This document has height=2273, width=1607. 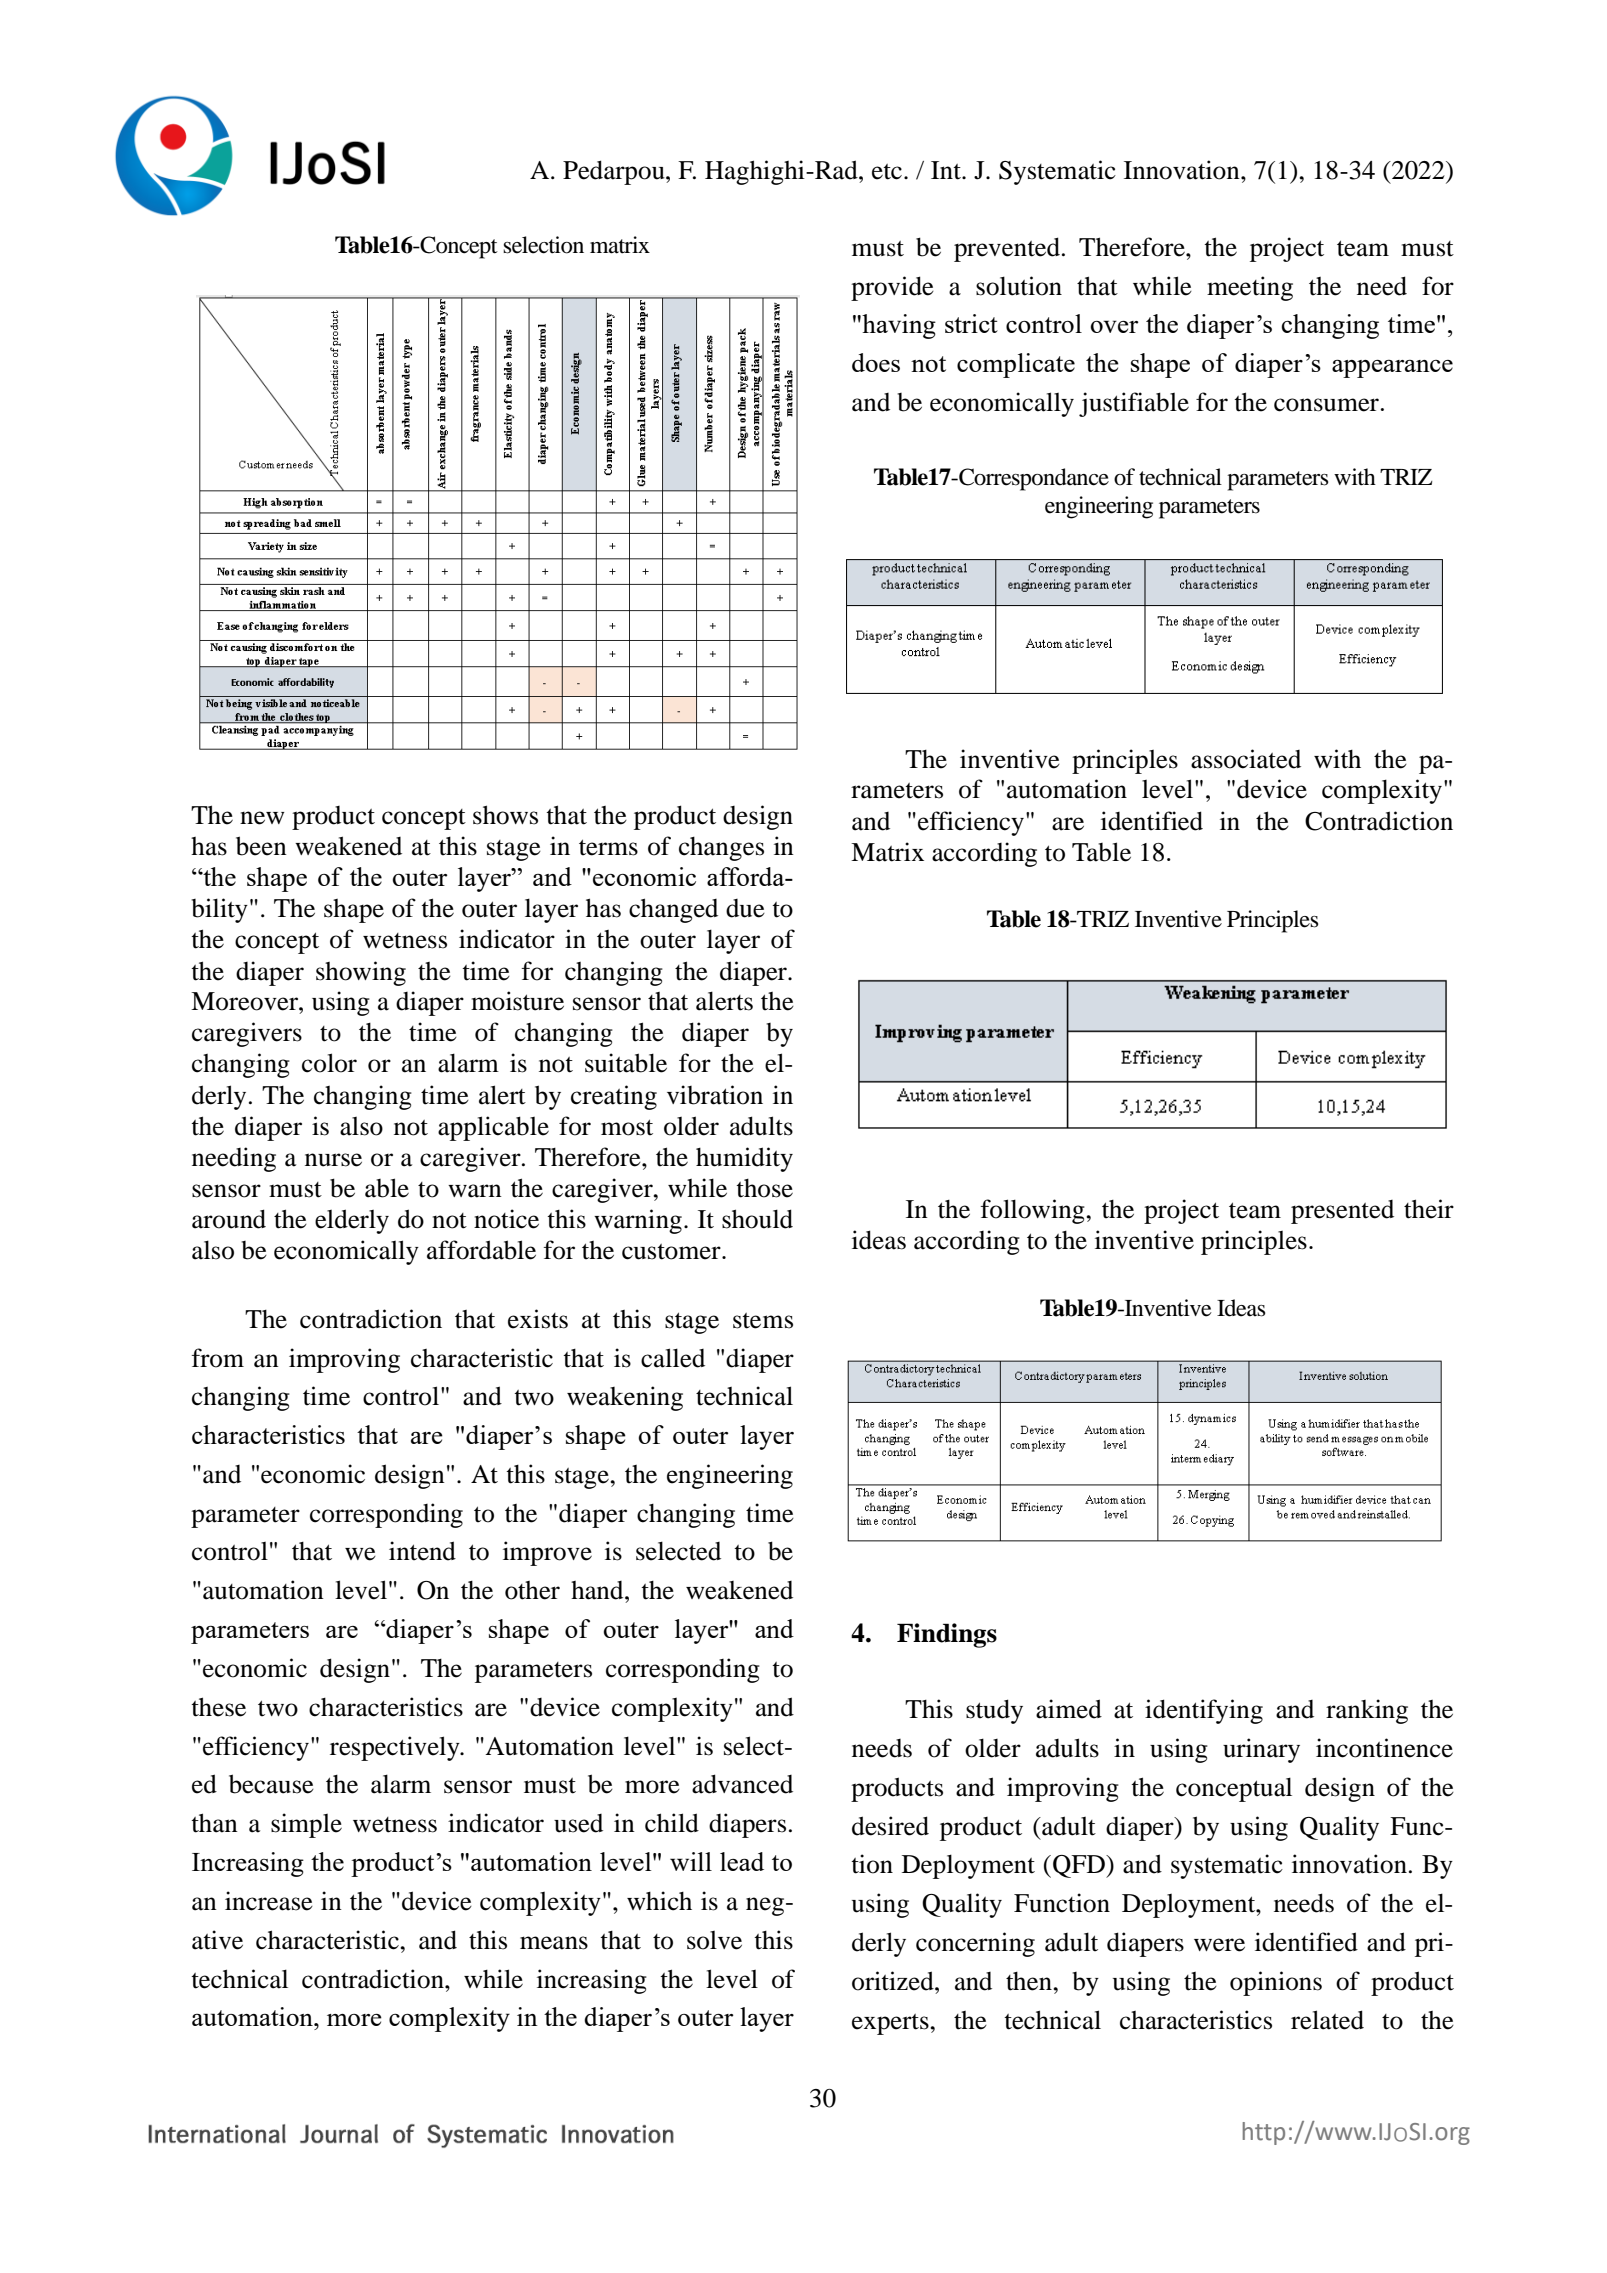 What do you see at coordinates (1250, 288) in the document?
I see `meeting` at bounding box center [1250, 288].
